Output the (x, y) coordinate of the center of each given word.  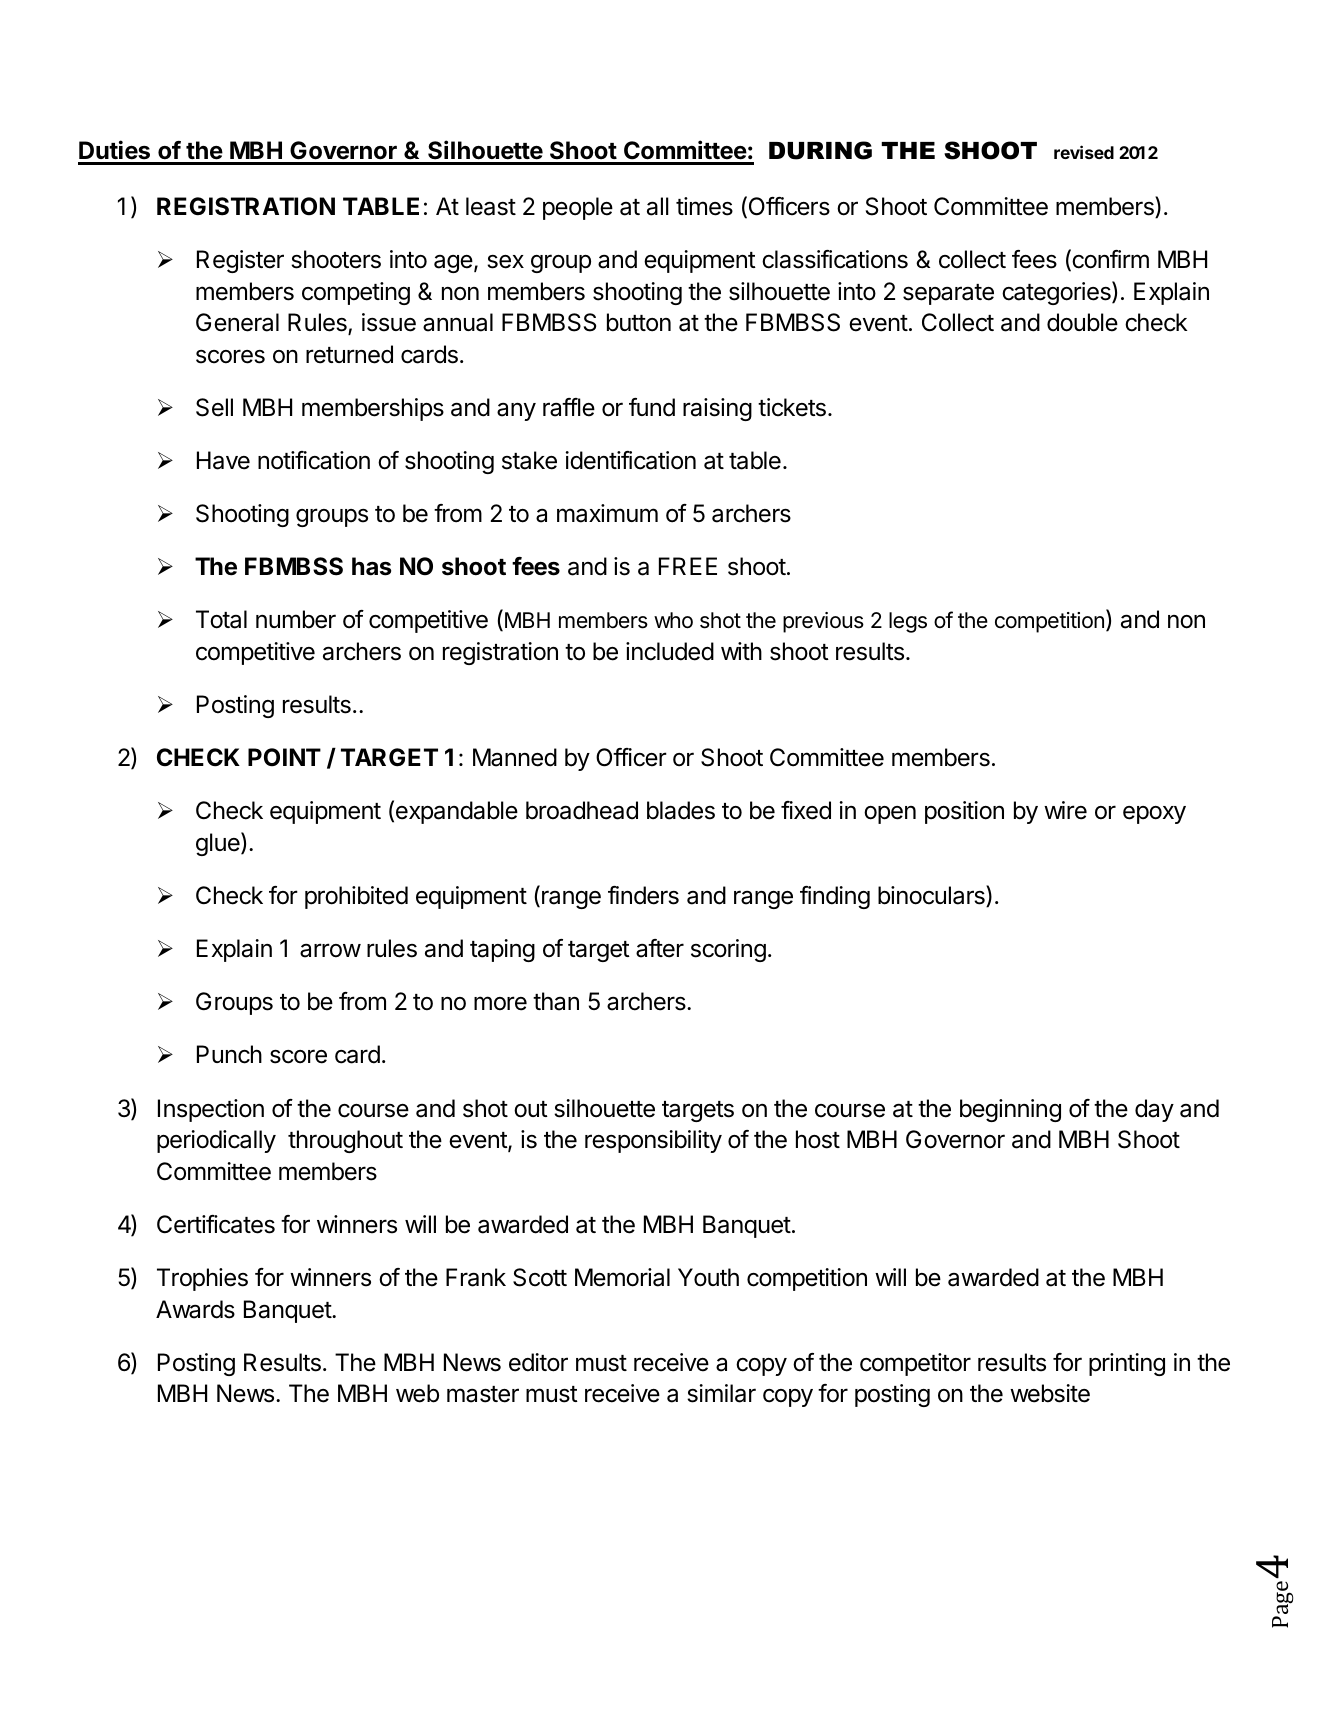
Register (240, 261)
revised (1084, 152)
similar (721, 1393)
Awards (195, 1309)
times (704, 206)
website (1050, 1393)
